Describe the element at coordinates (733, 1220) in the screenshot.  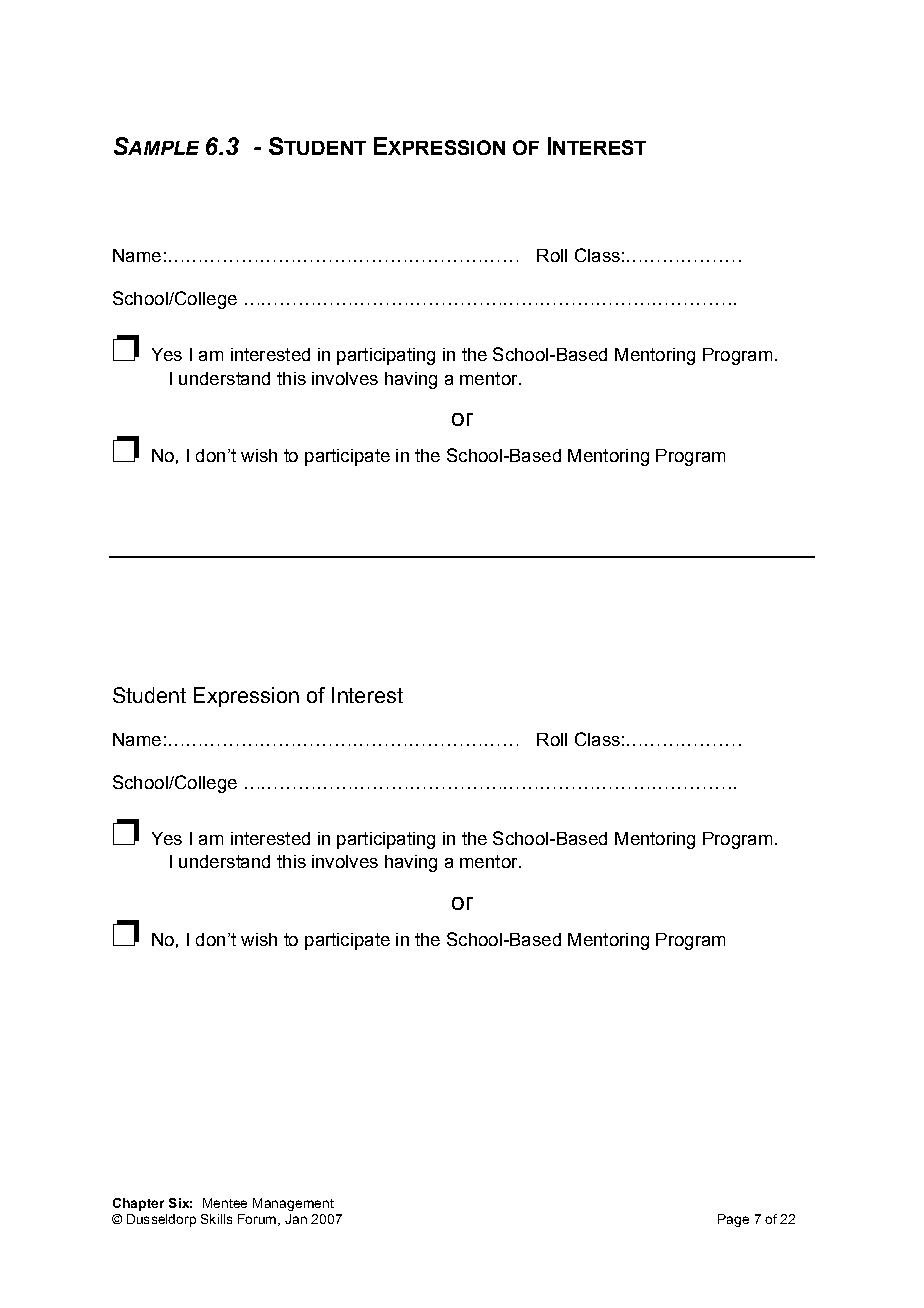
I see `Page` at that location.
